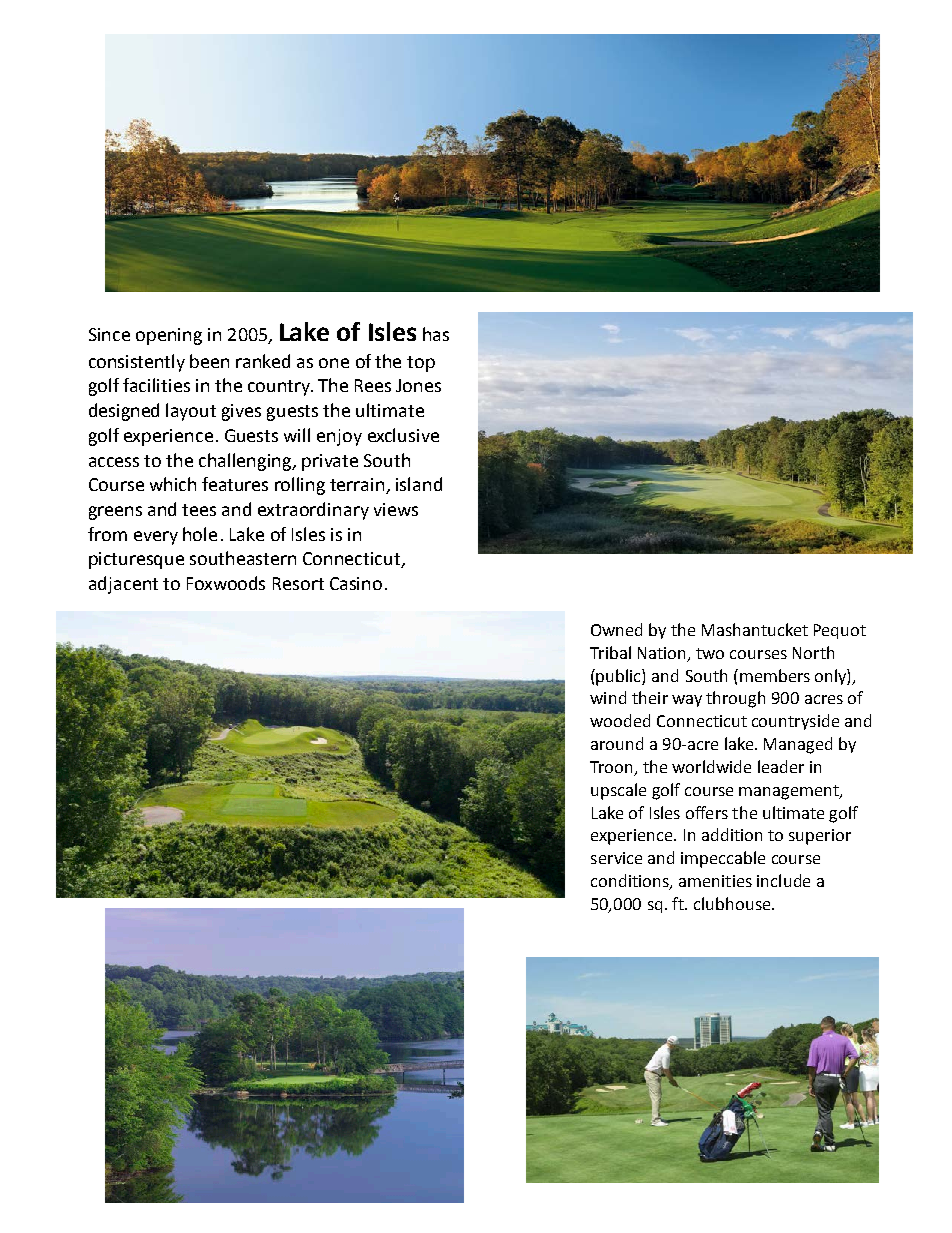  Describe the element at coordinates (209, 361) in the image. I see `been` at that location.
